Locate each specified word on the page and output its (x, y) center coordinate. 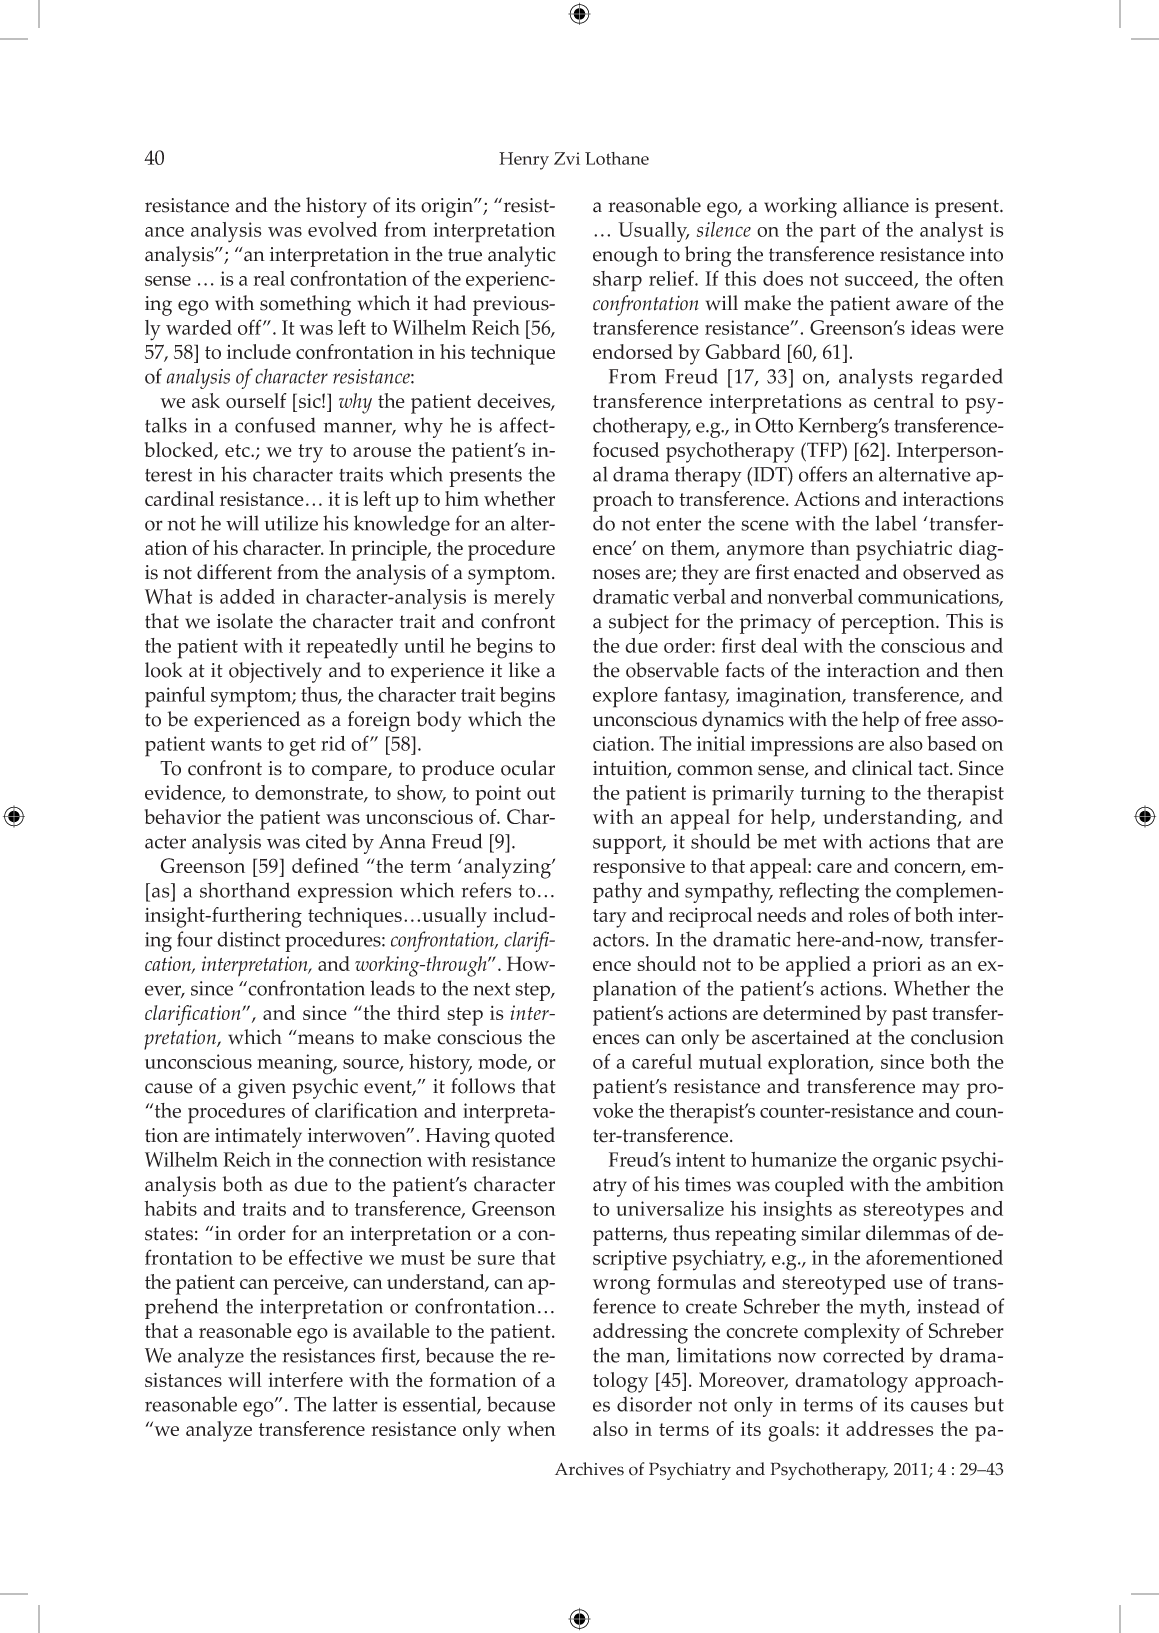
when (531, 1428)
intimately (258, 1137)
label (895, 523)
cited (326, 841)
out (541, 793)
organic (905, 1162)
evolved (342, 229)
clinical (882, 768)
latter (355, 1404)
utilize (291, 523)
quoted (525, 1137)
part (838, 233)
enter (678, 524)
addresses (889, 1428)
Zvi (567, 158)
